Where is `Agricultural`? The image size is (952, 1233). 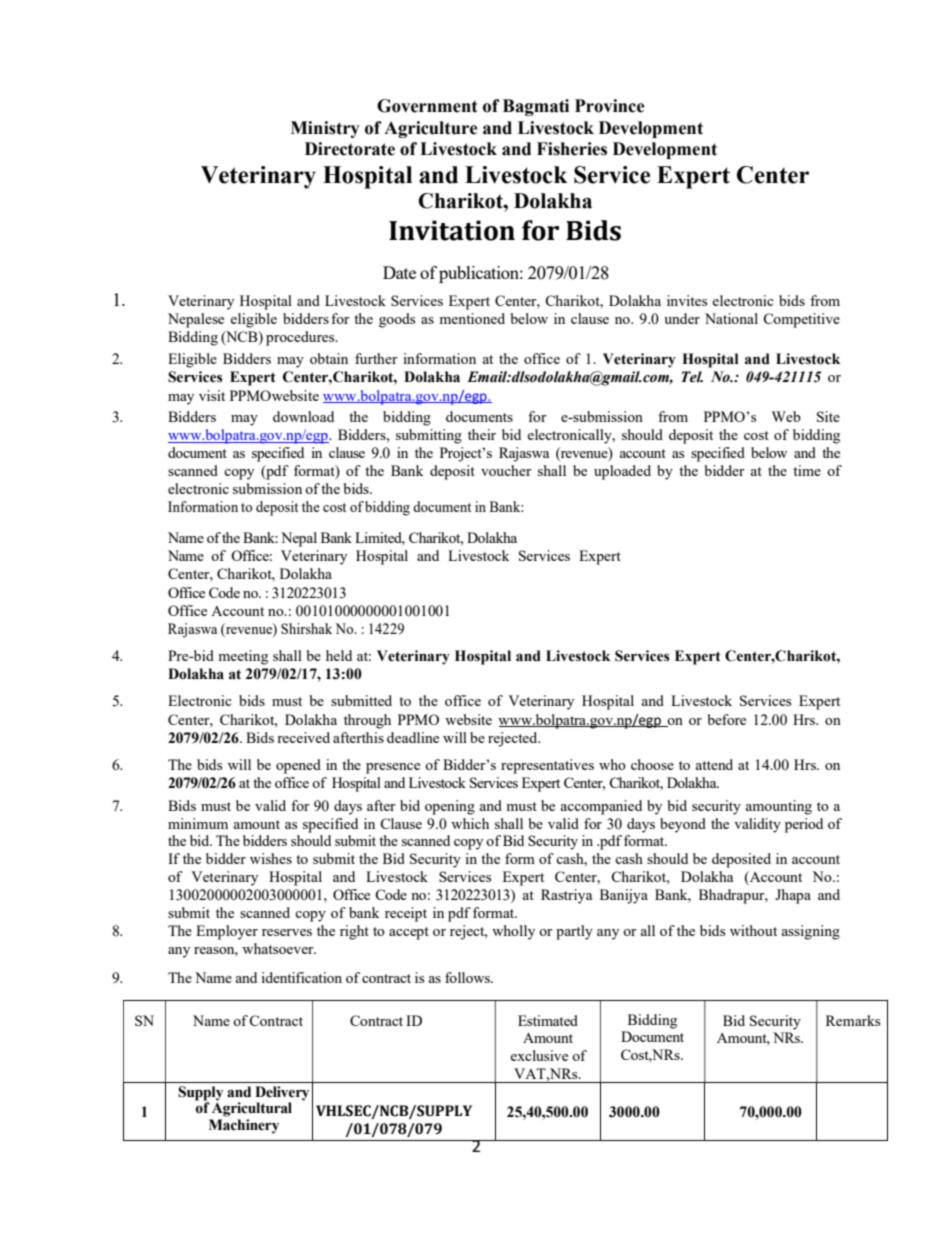 Agricultural is located at coordinates (252, 1108).
